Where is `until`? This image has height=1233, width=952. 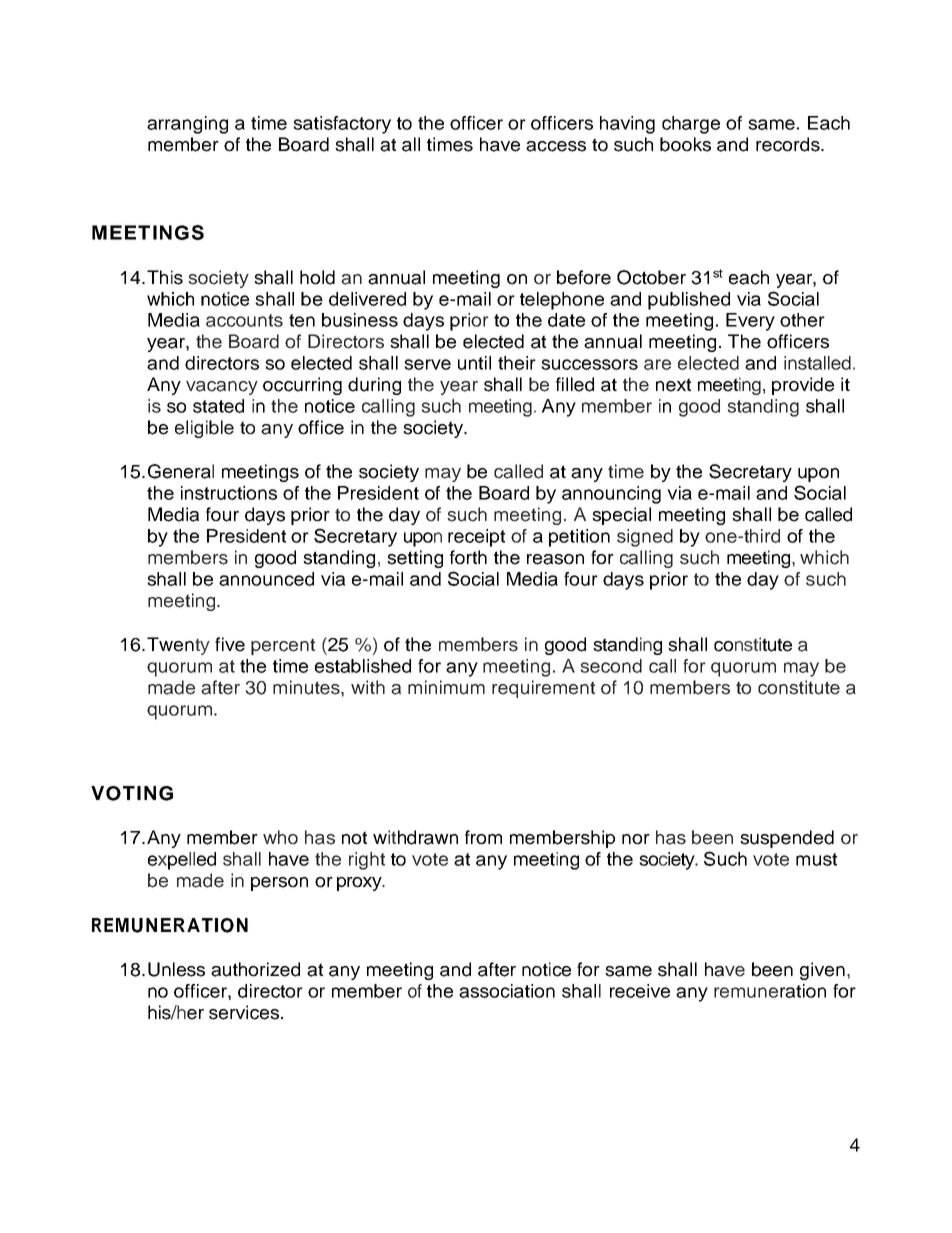 until is located at coordinates (474, 363).
